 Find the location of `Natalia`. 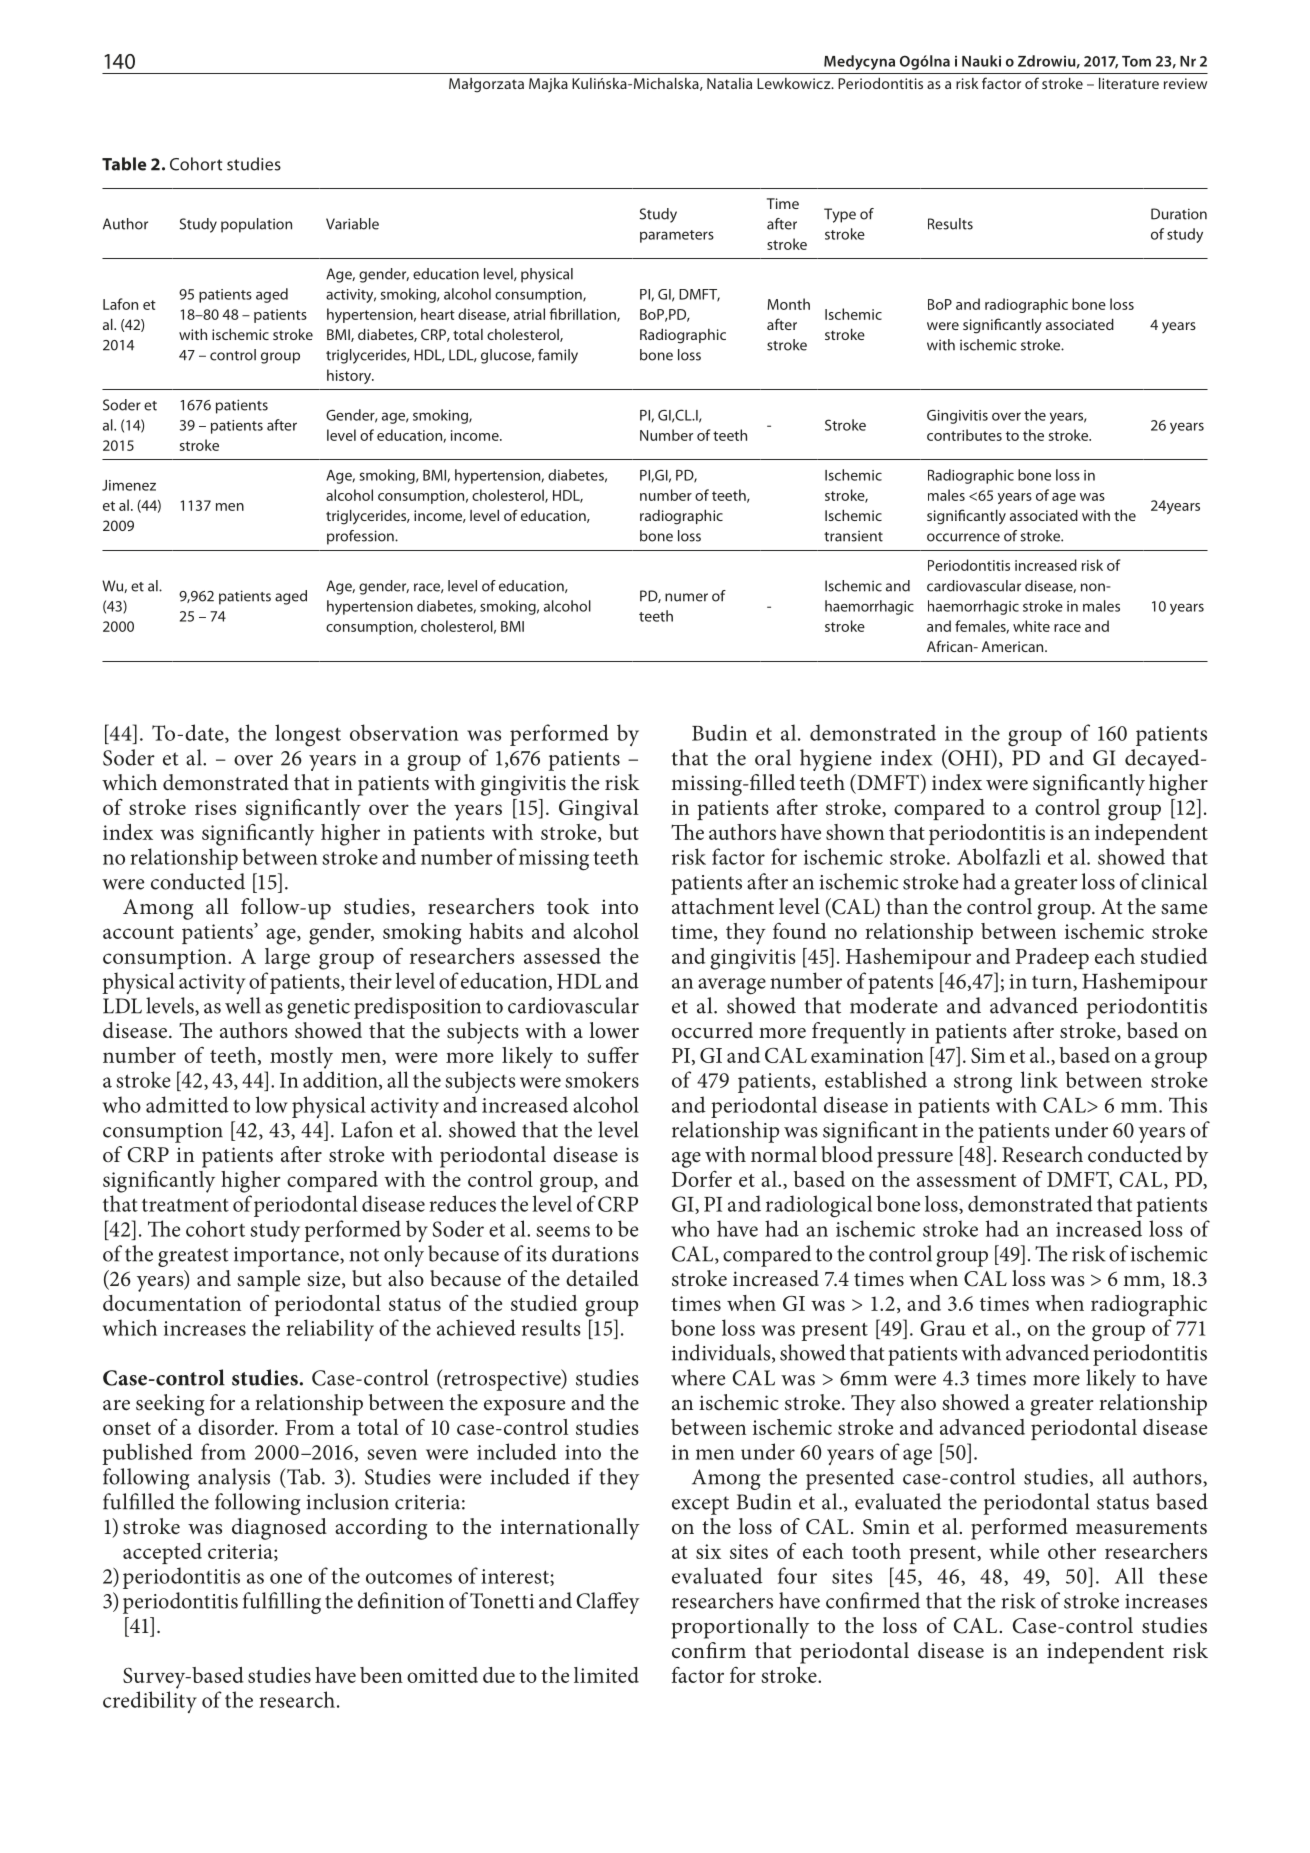

Natalia is located at coordinates (729, 83).
